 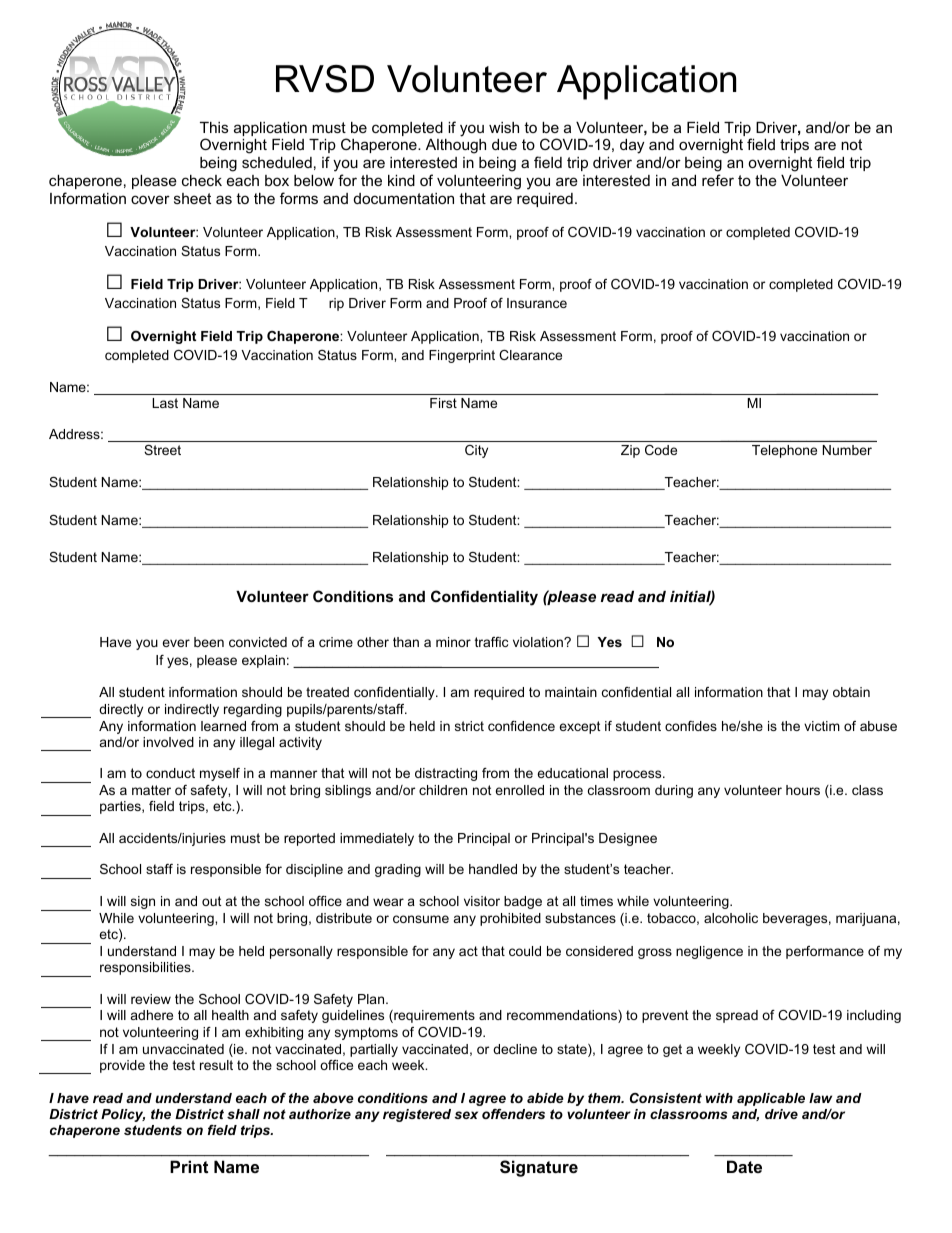 I want to click on refer, so click(x=718, y=180).
